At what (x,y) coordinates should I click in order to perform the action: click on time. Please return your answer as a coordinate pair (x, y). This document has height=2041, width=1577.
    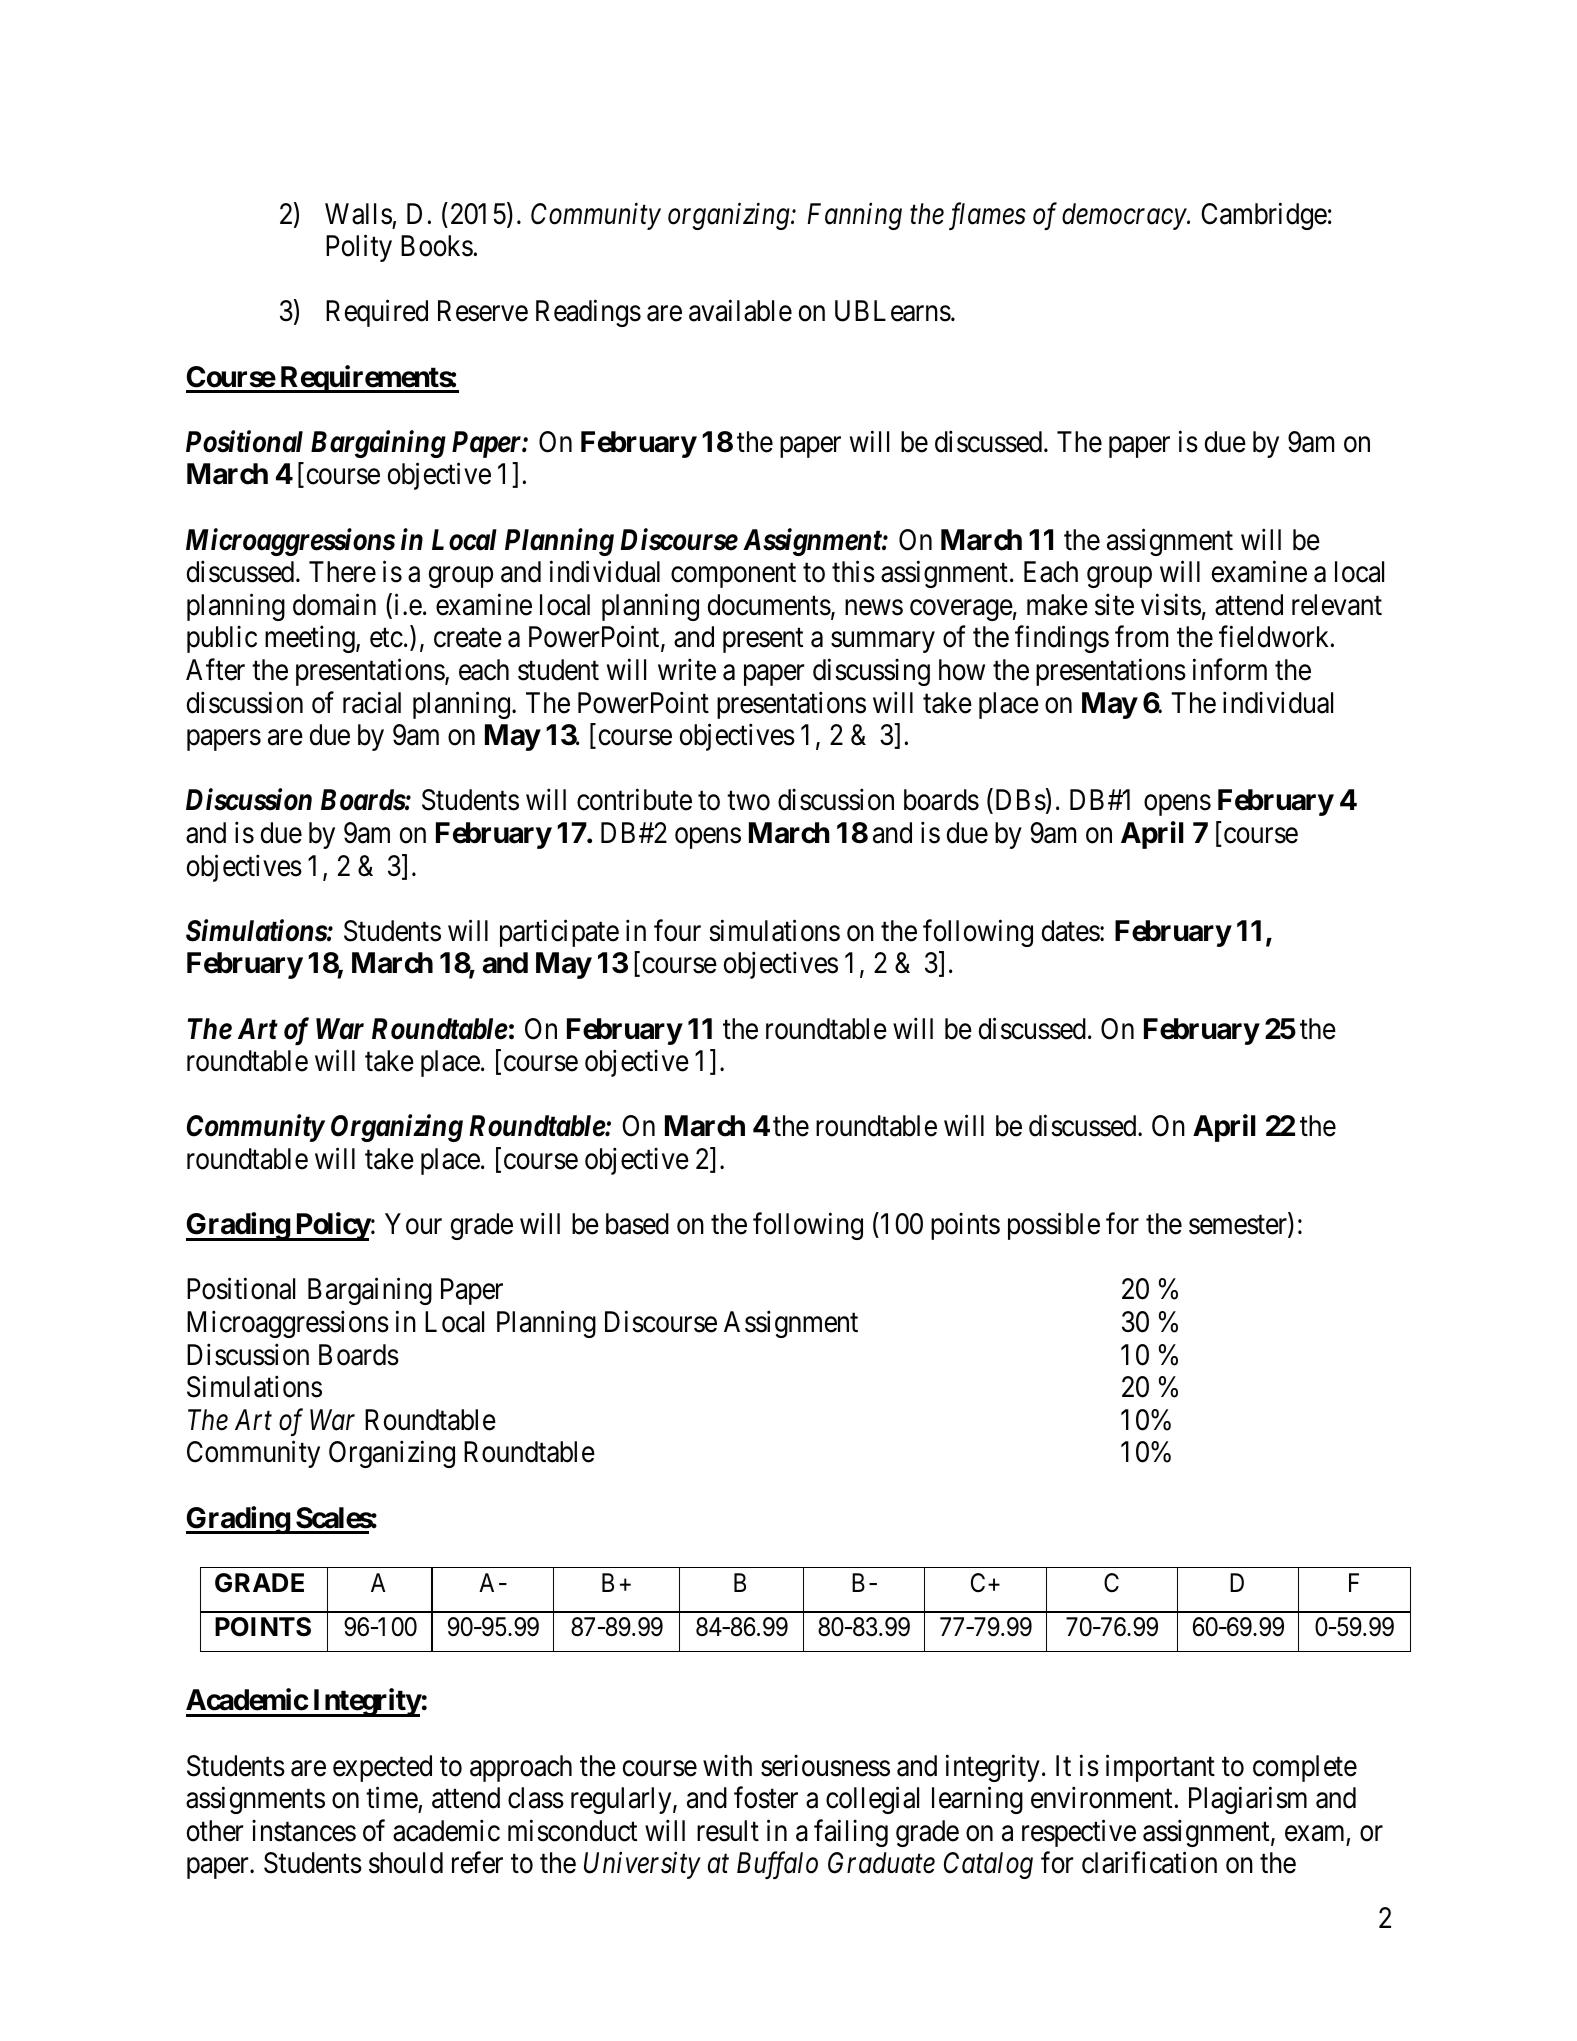
    Looking at the image, I should click on (392, 1798).
